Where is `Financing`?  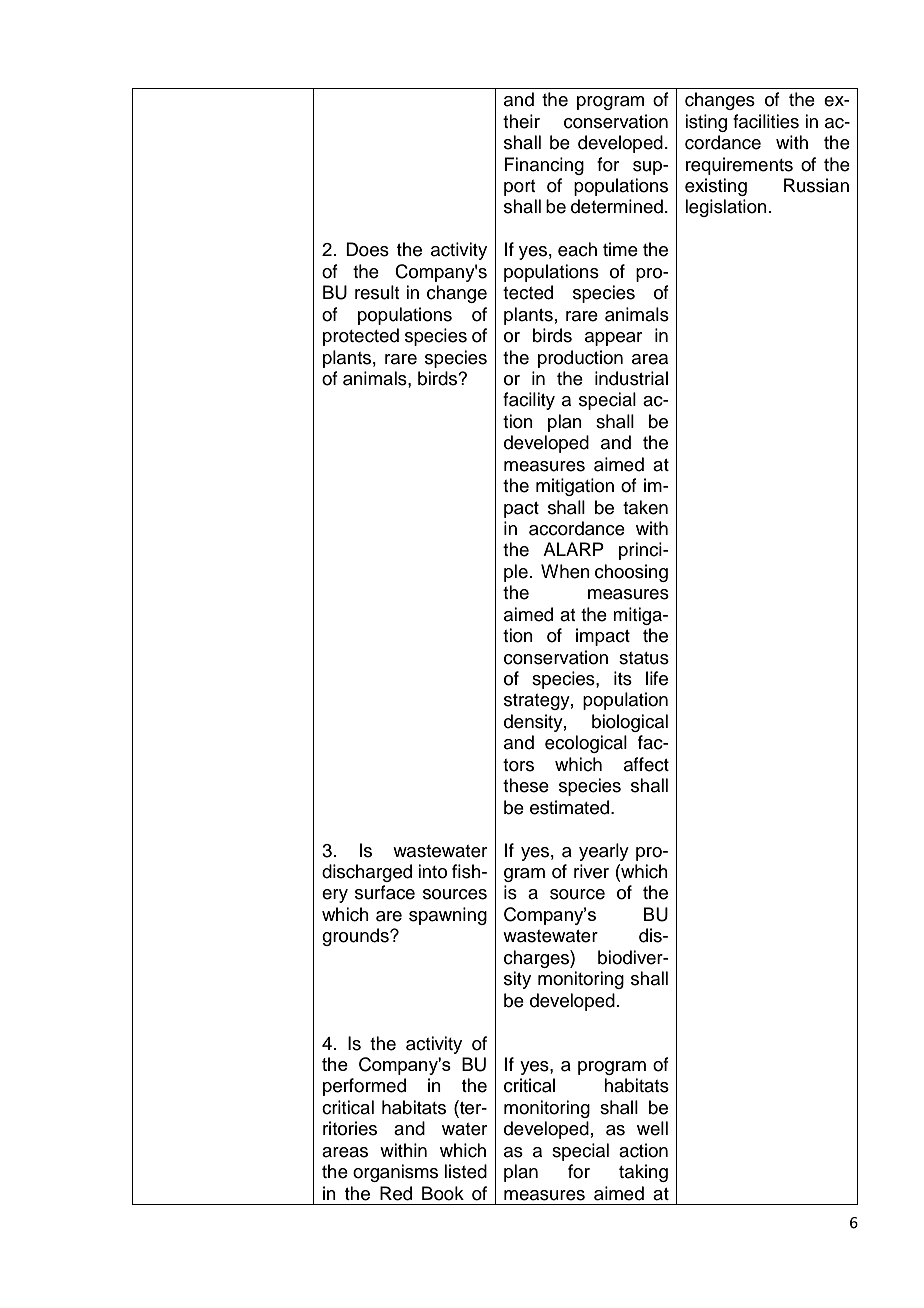 Financing is located at coordinates (544, 166).
